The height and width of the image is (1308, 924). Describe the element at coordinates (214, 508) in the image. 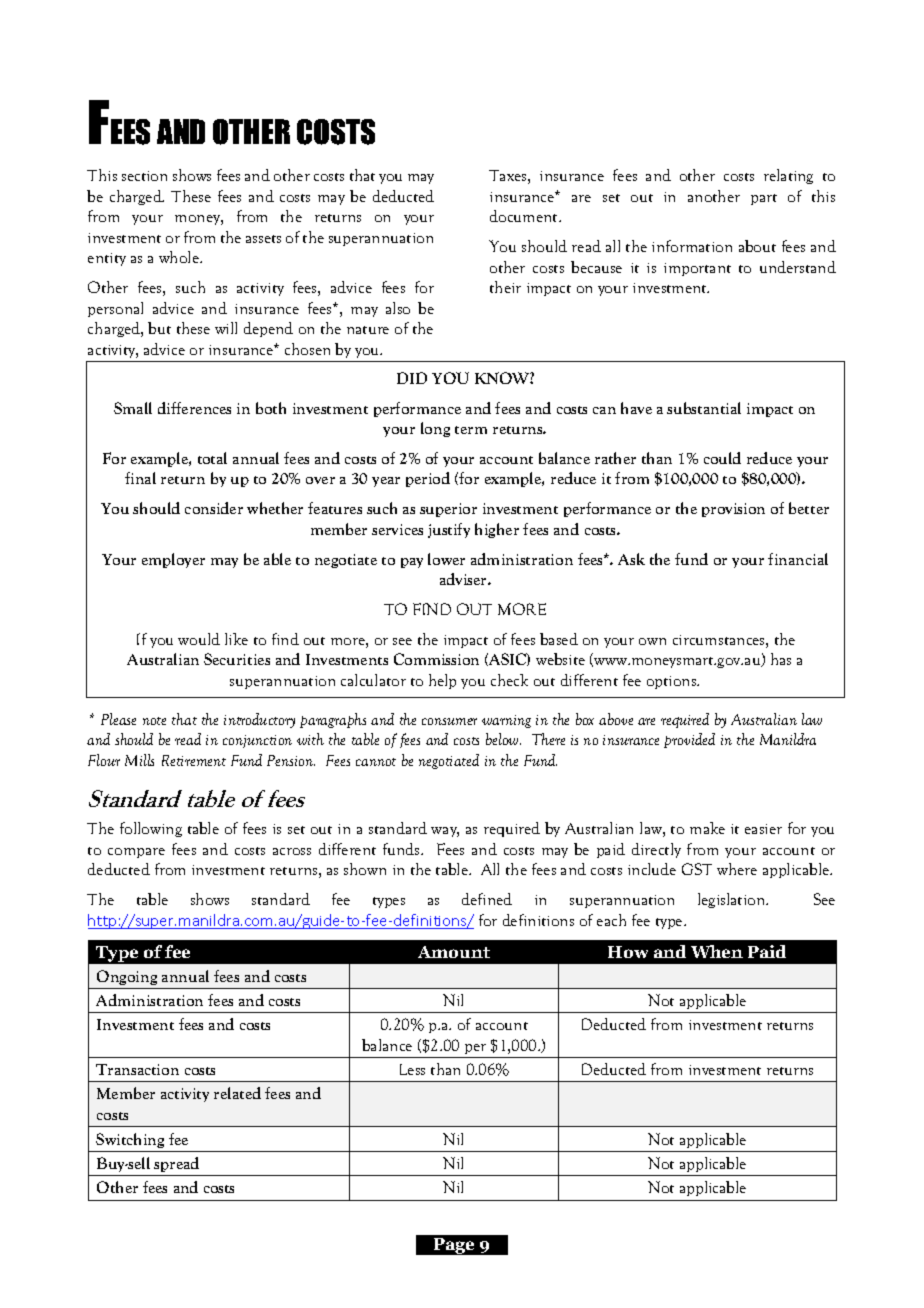

I see `consider` at that location.
